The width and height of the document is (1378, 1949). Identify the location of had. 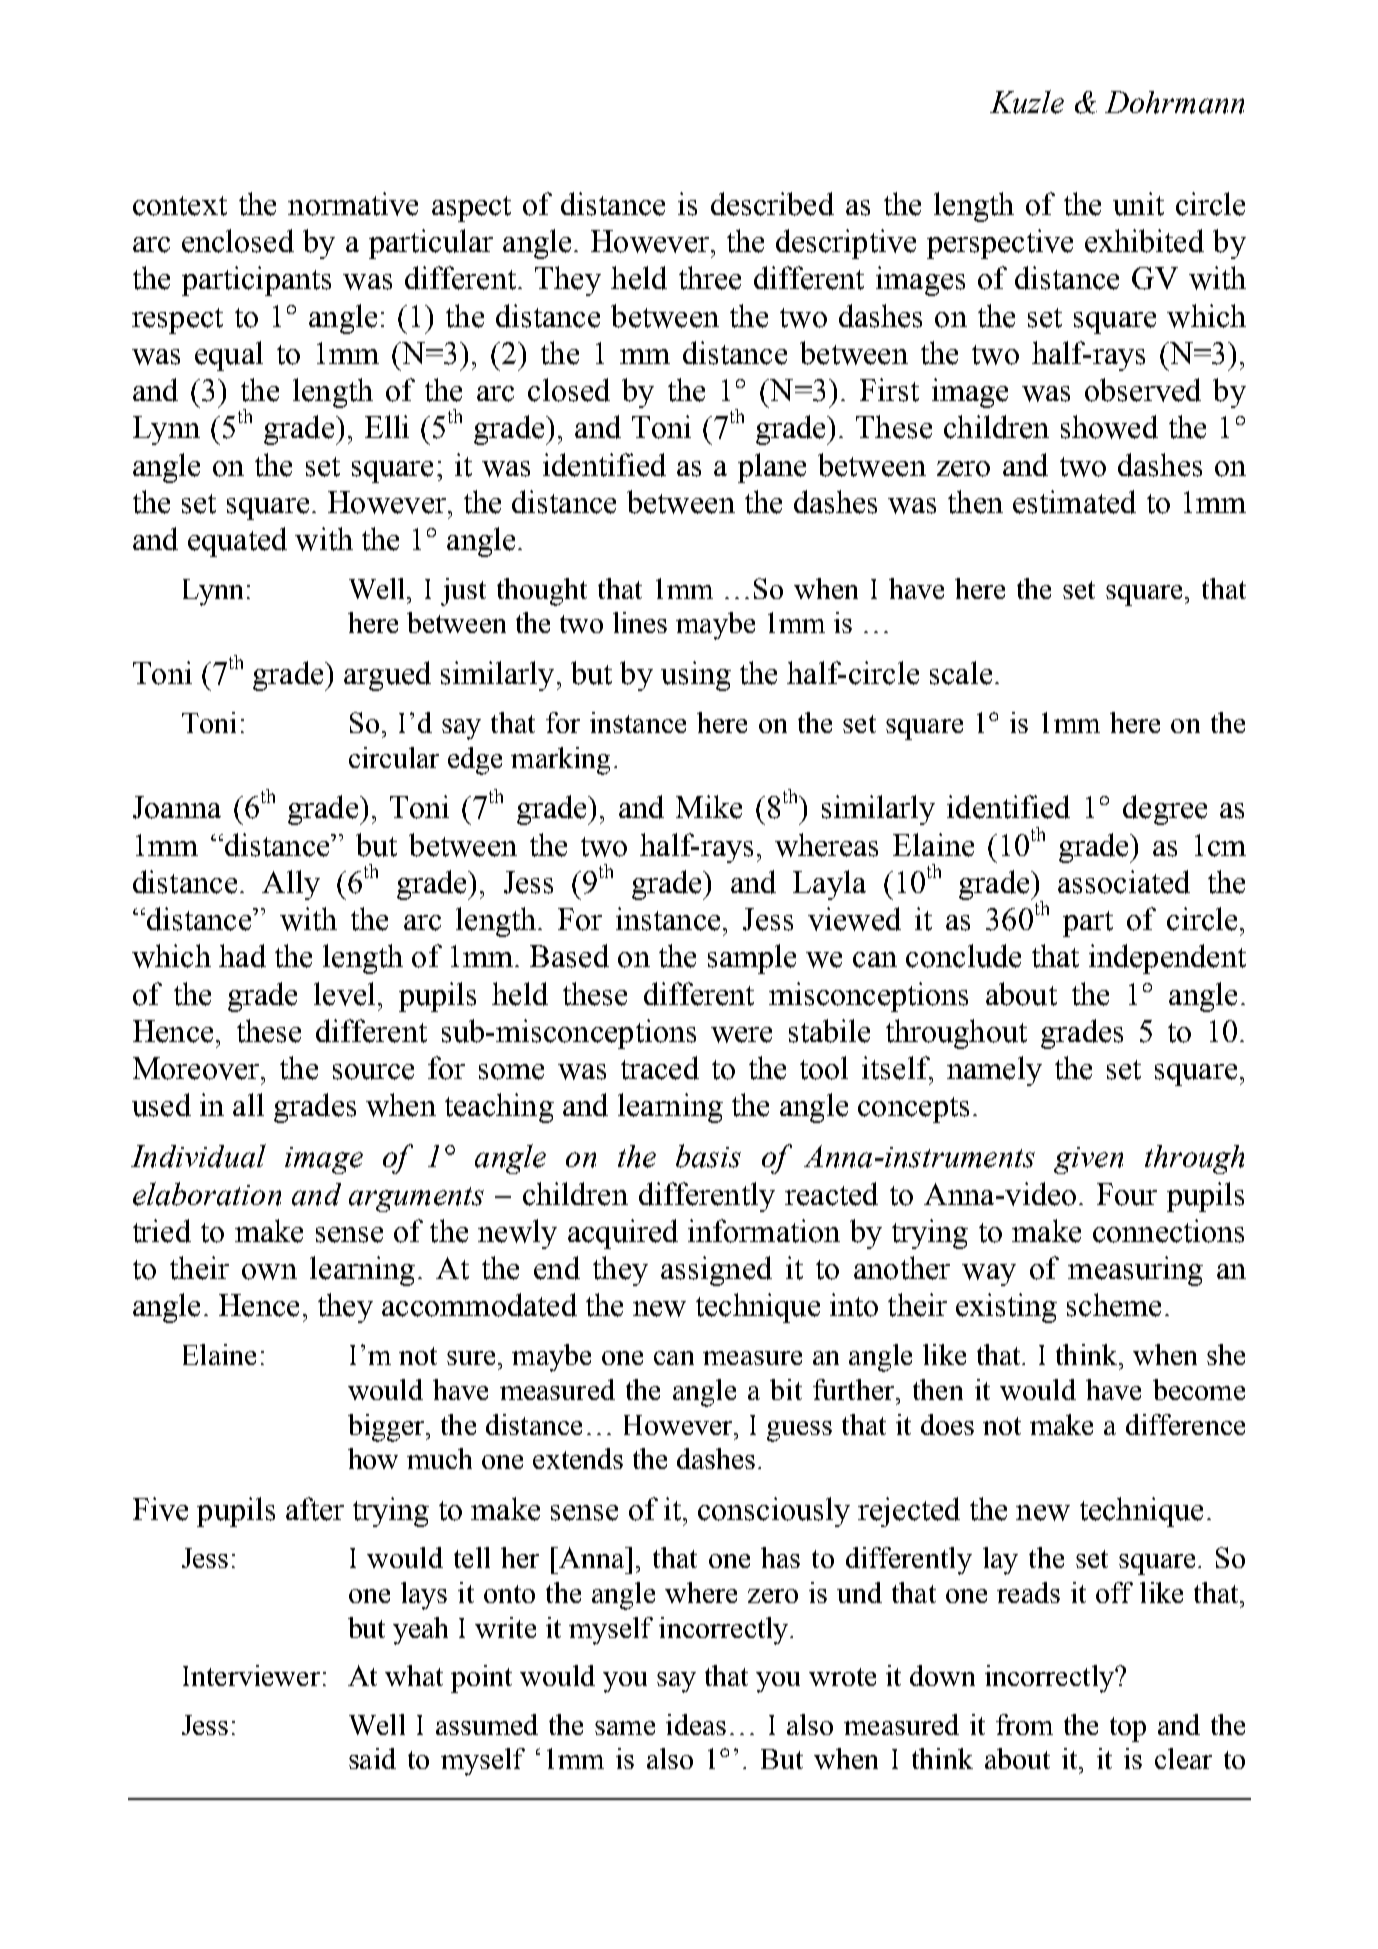
(242, 956).
